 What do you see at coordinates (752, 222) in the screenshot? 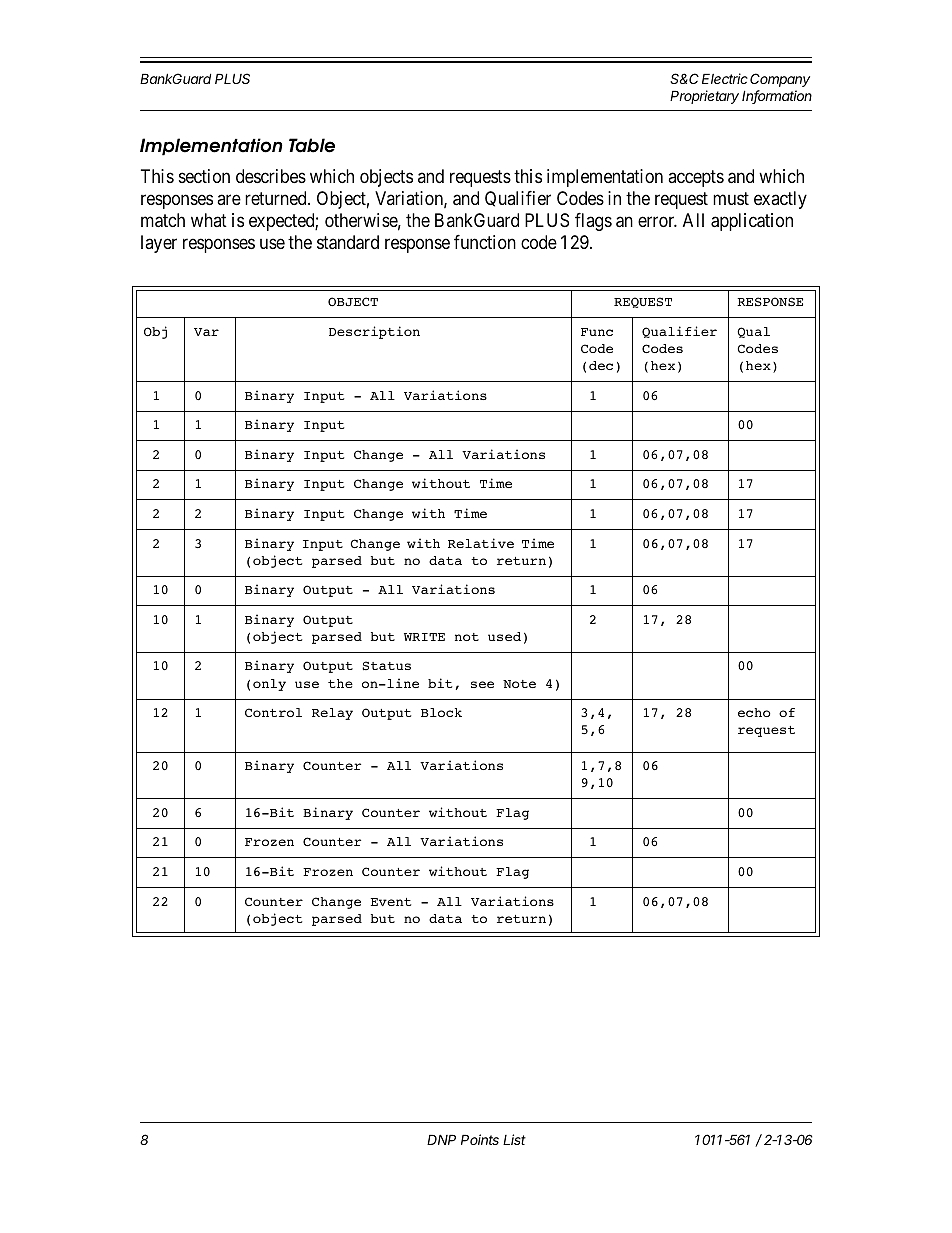
I see `application` at bounding box center [752, 222].
